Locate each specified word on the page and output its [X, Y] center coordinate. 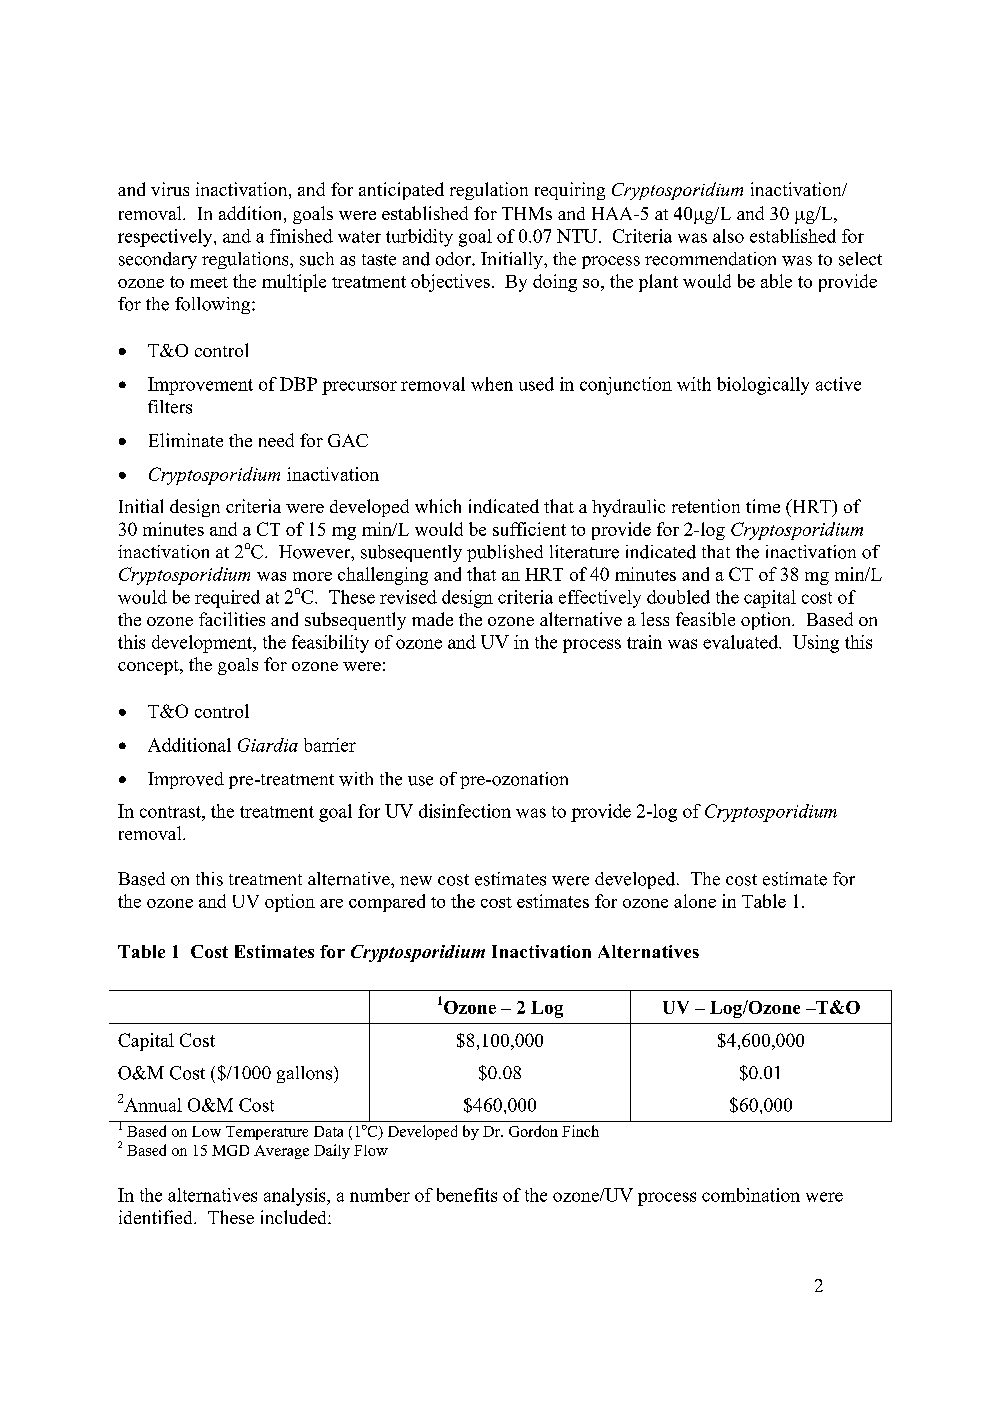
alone [695, 901]
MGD [230, 1150]
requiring [570, 191]
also [728, 236]
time [763, 506]
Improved [186, 780]
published [505, 553]
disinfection [465, 811]
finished [301, 236]
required [227, 599]
